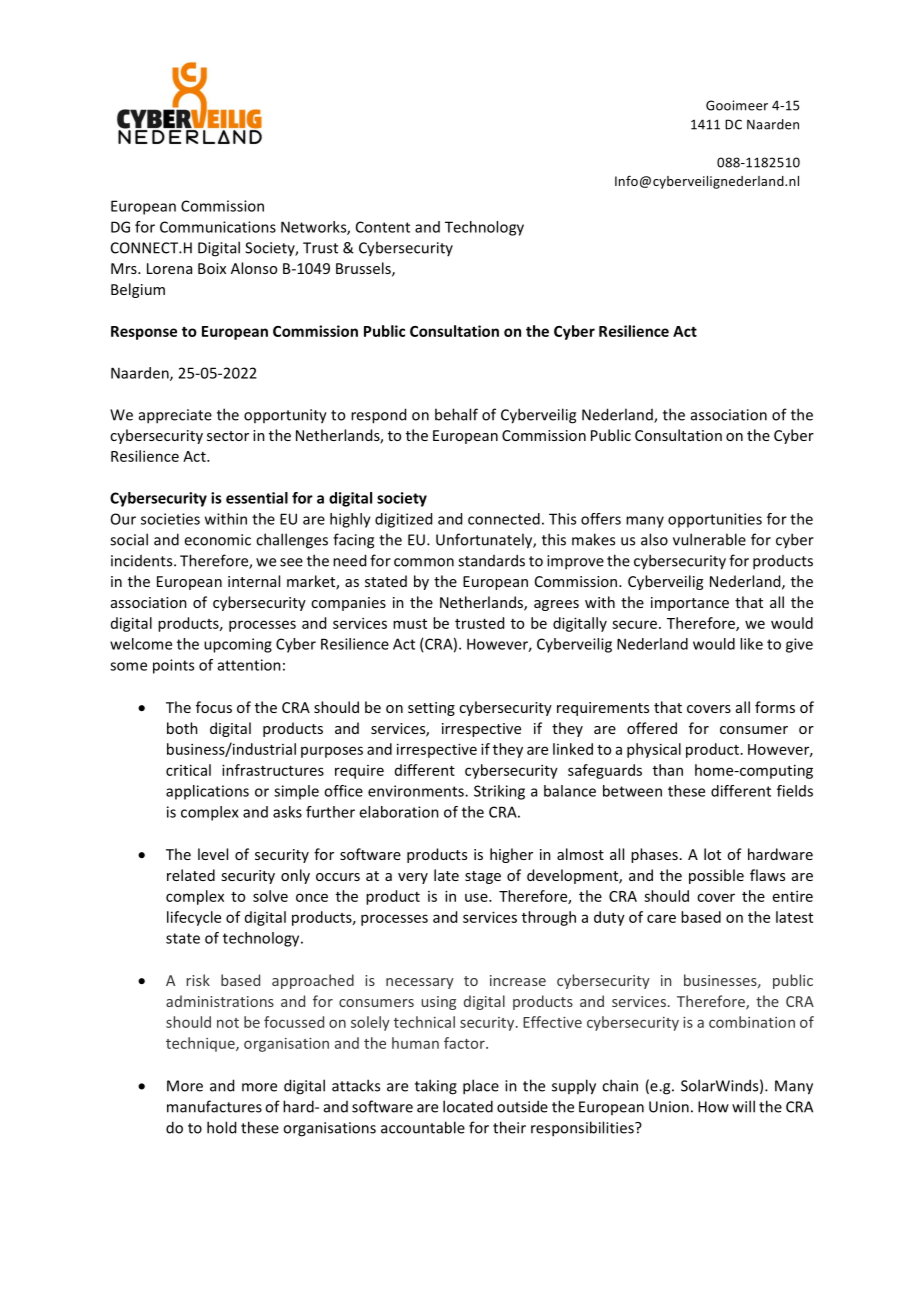 Image resolution: width=924 pixels, height=1308 pixels. What do you see at coordinates (217, 540) in the screenshot?
I see `economic` at bounding box center [217, 540].
